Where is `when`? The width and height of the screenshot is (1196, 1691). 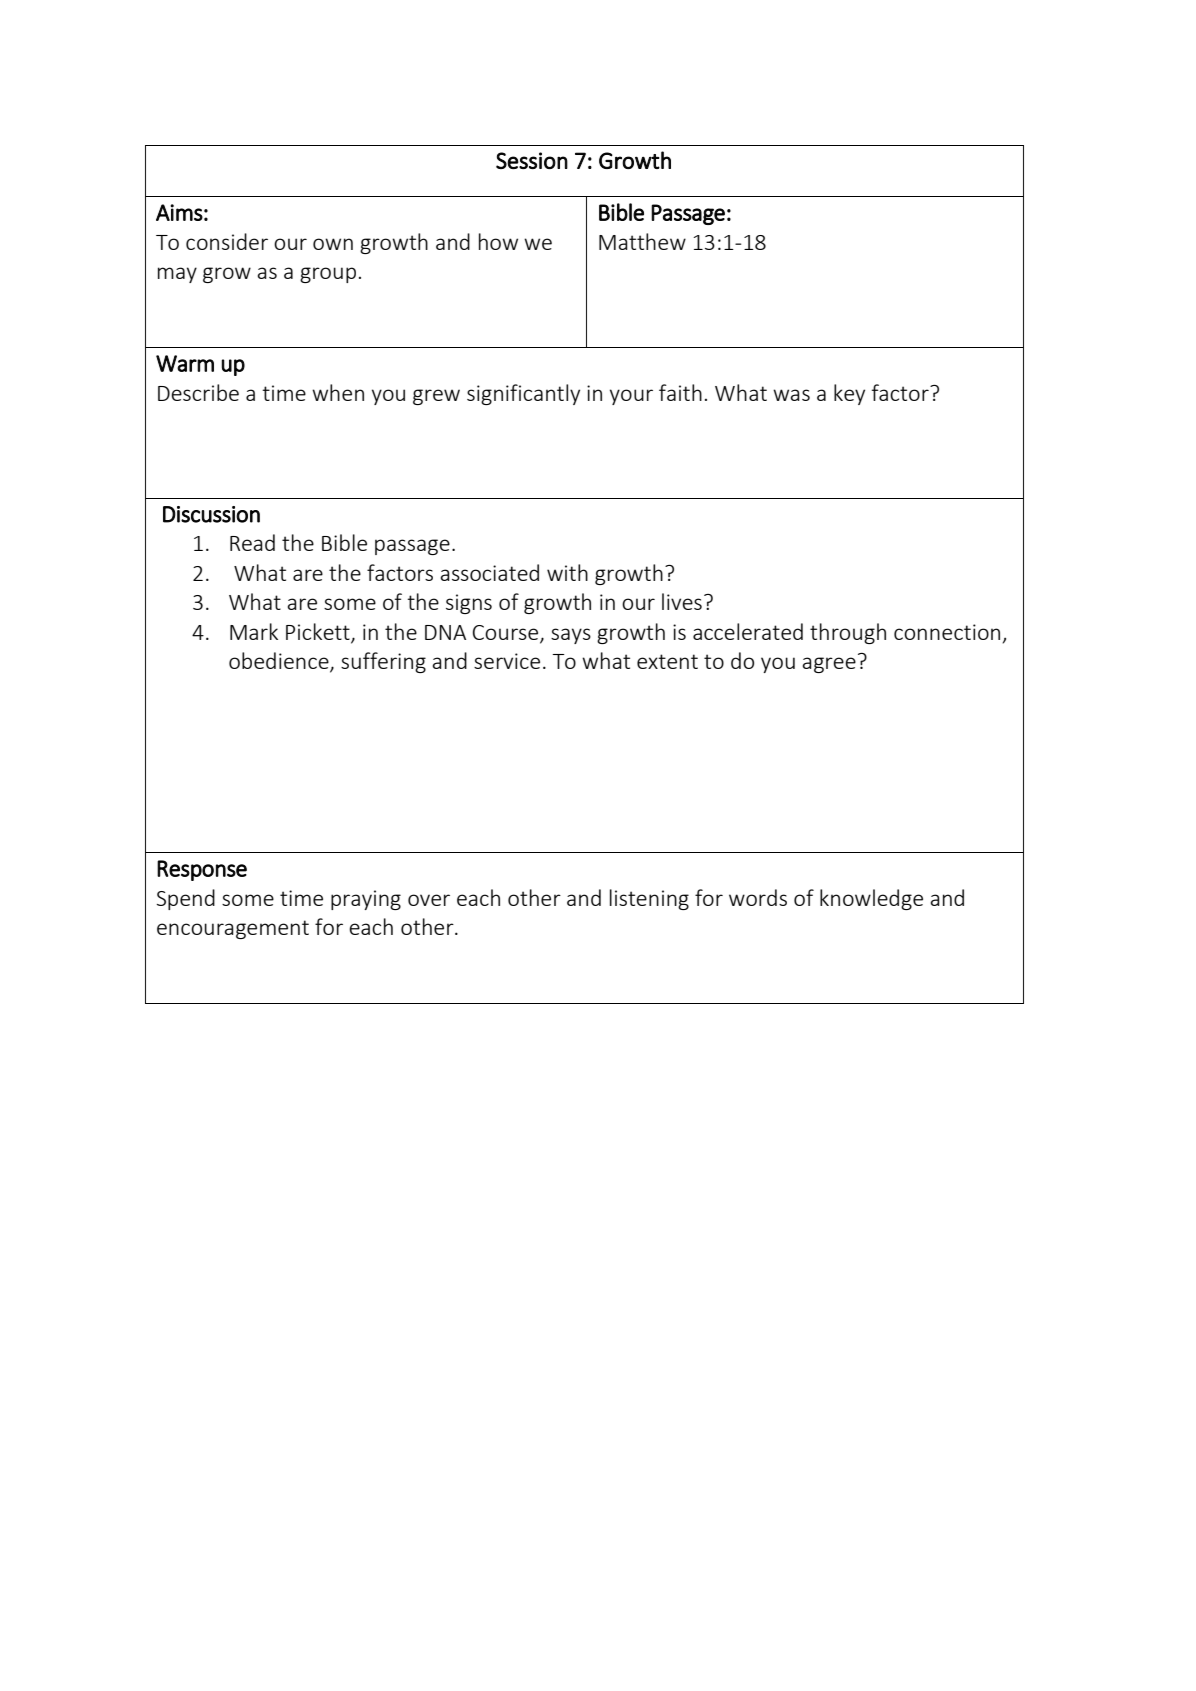
when is located at coordinates (338, 392).
